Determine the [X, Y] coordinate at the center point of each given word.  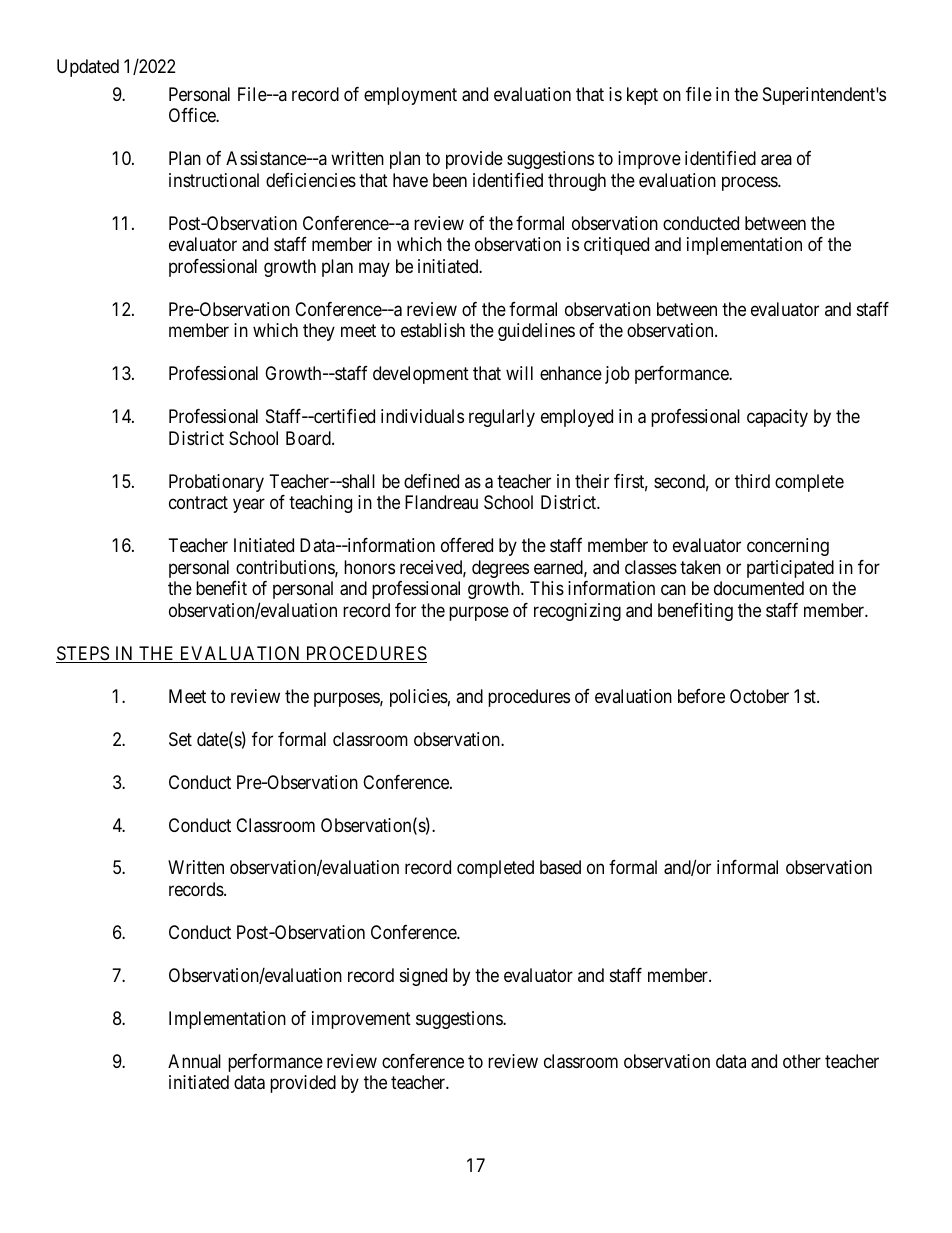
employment [410, 96]
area [776, 160]
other [802, 1061]
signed [423, 977]
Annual [194, 1061]
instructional [214, 180]
